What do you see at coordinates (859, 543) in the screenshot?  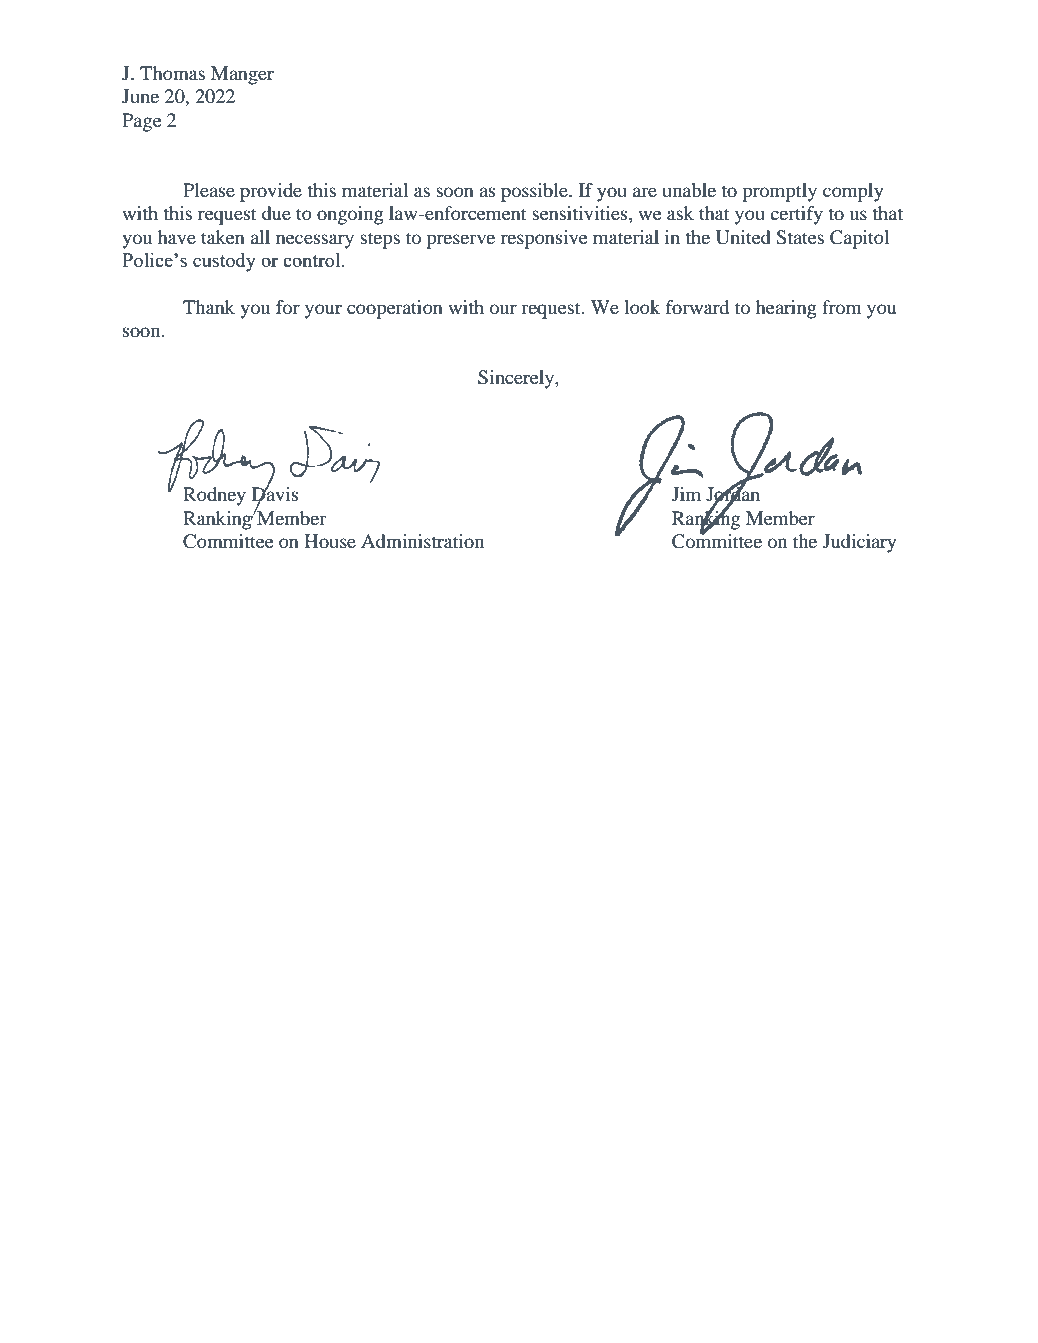 I see `Judiciary` at bounding box center [859, 543].
